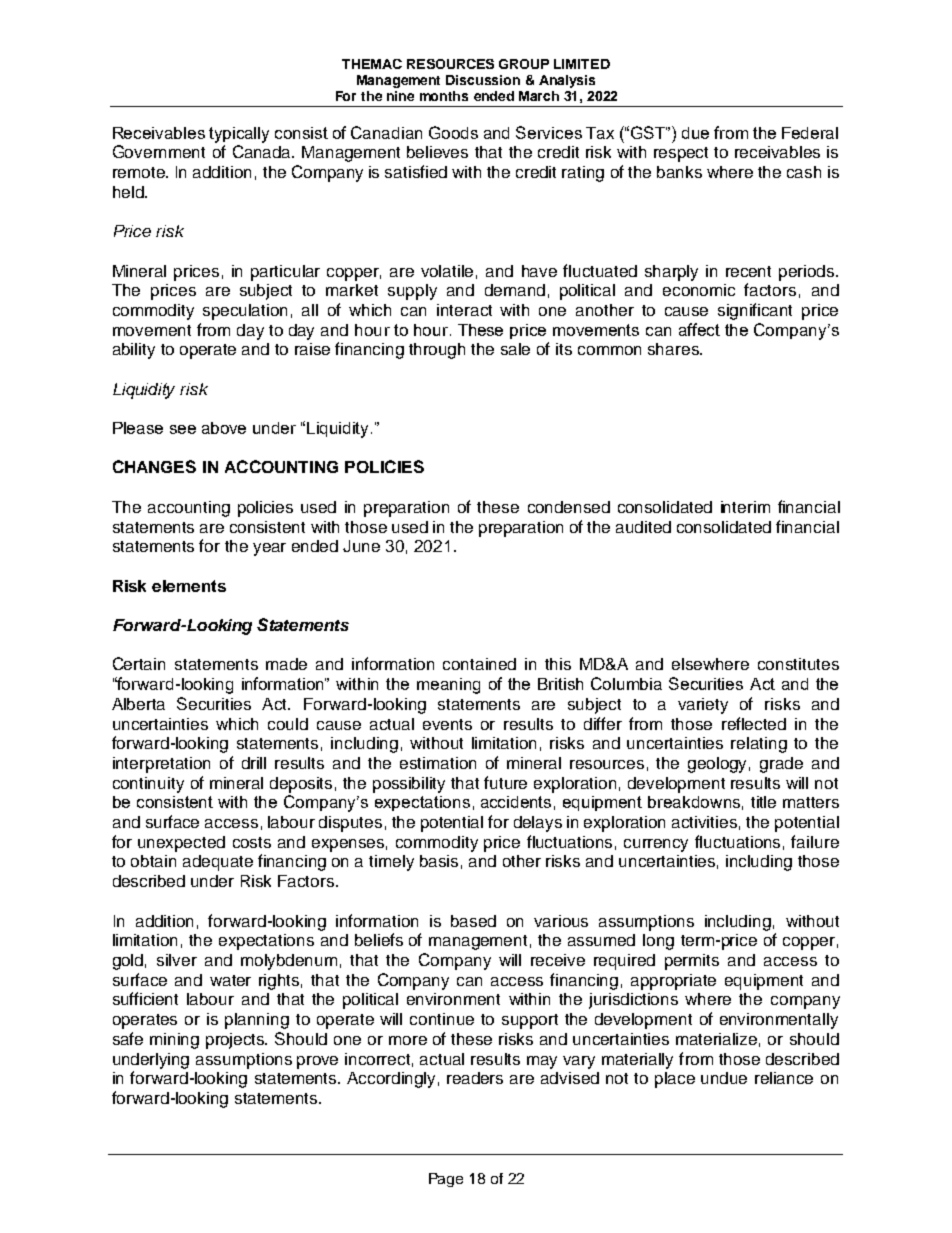  What do you see at coordinates (479, 664) in the screenshot?
I see `contained` at bounding box center [479, 664].
